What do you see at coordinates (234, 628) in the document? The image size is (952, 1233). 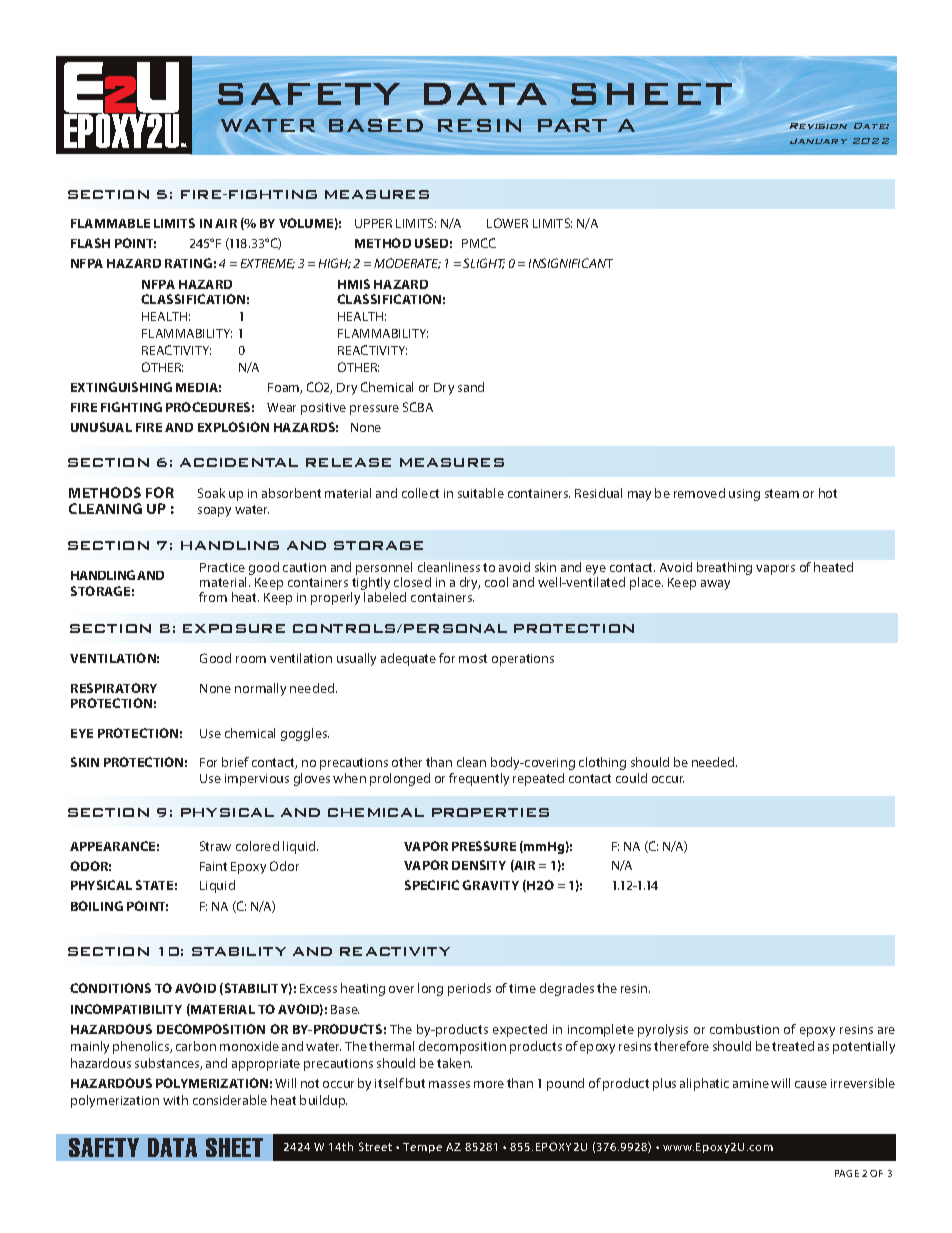 I see `EXPOSURE` at bounding box center [234, 628].
